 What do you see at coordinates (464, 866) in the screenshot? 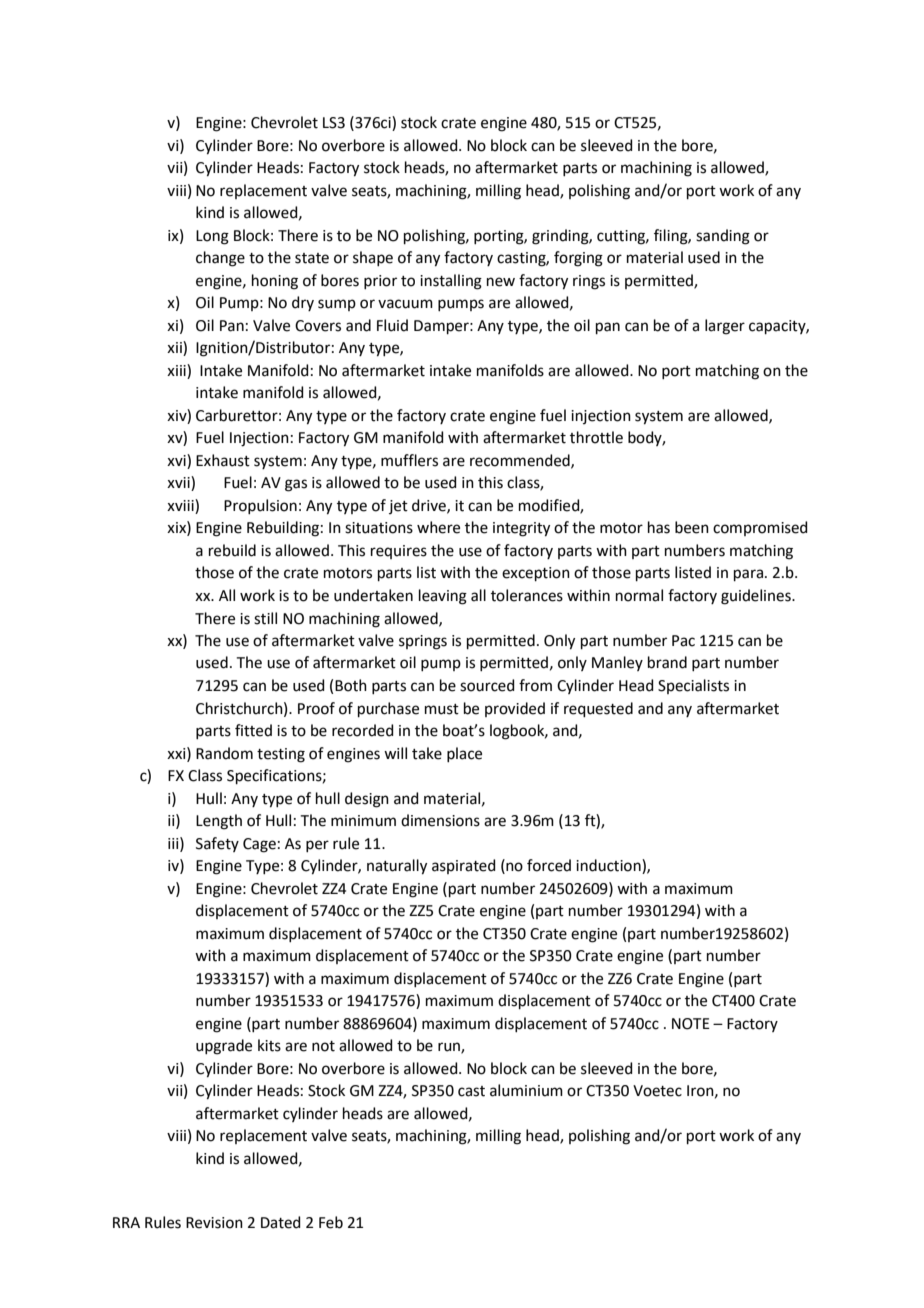
I see `aspirated` at bounding box center [464, 866].
